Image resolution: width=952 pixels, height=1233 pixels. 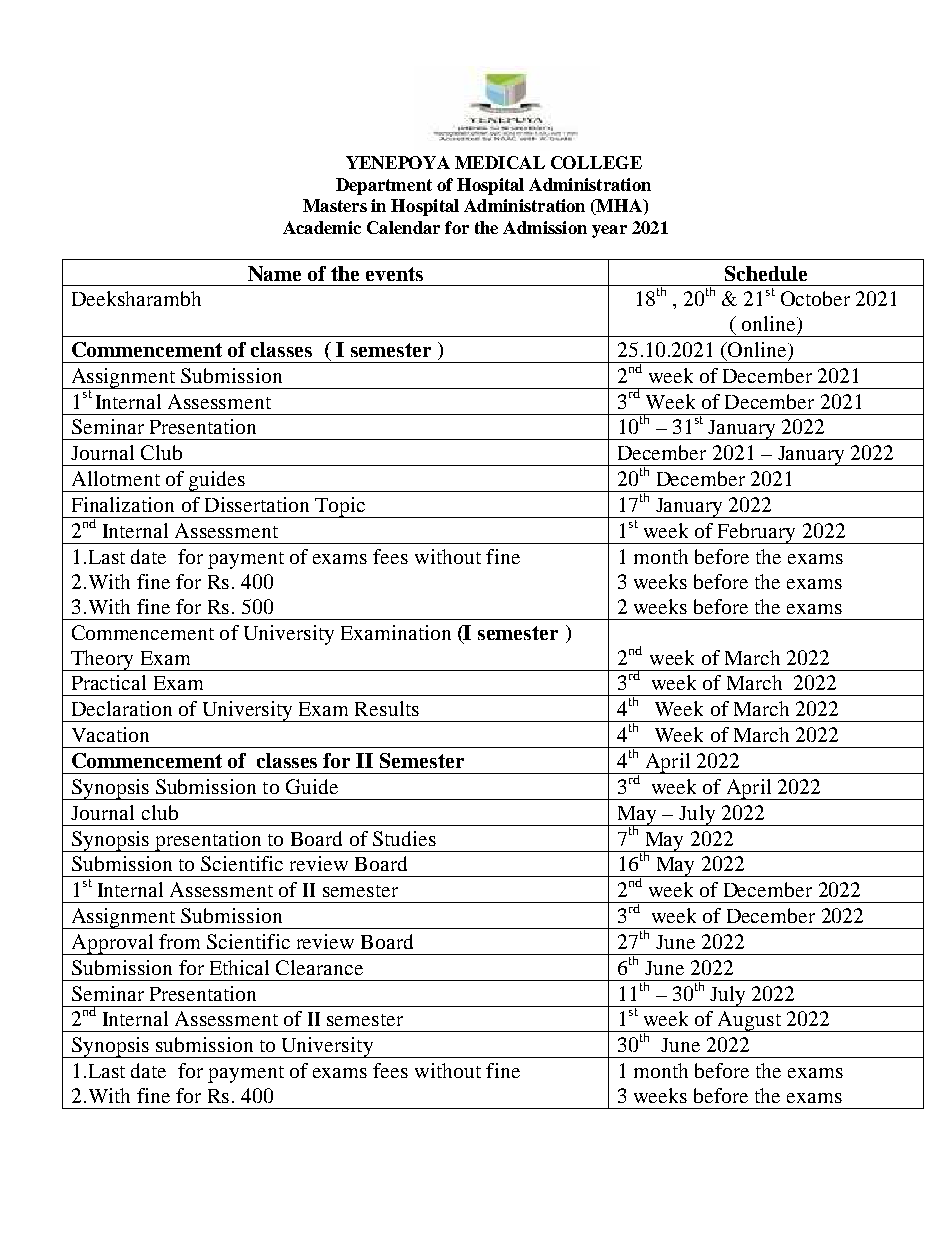 I want to click on Declaration, so click(x=122, y=708).
